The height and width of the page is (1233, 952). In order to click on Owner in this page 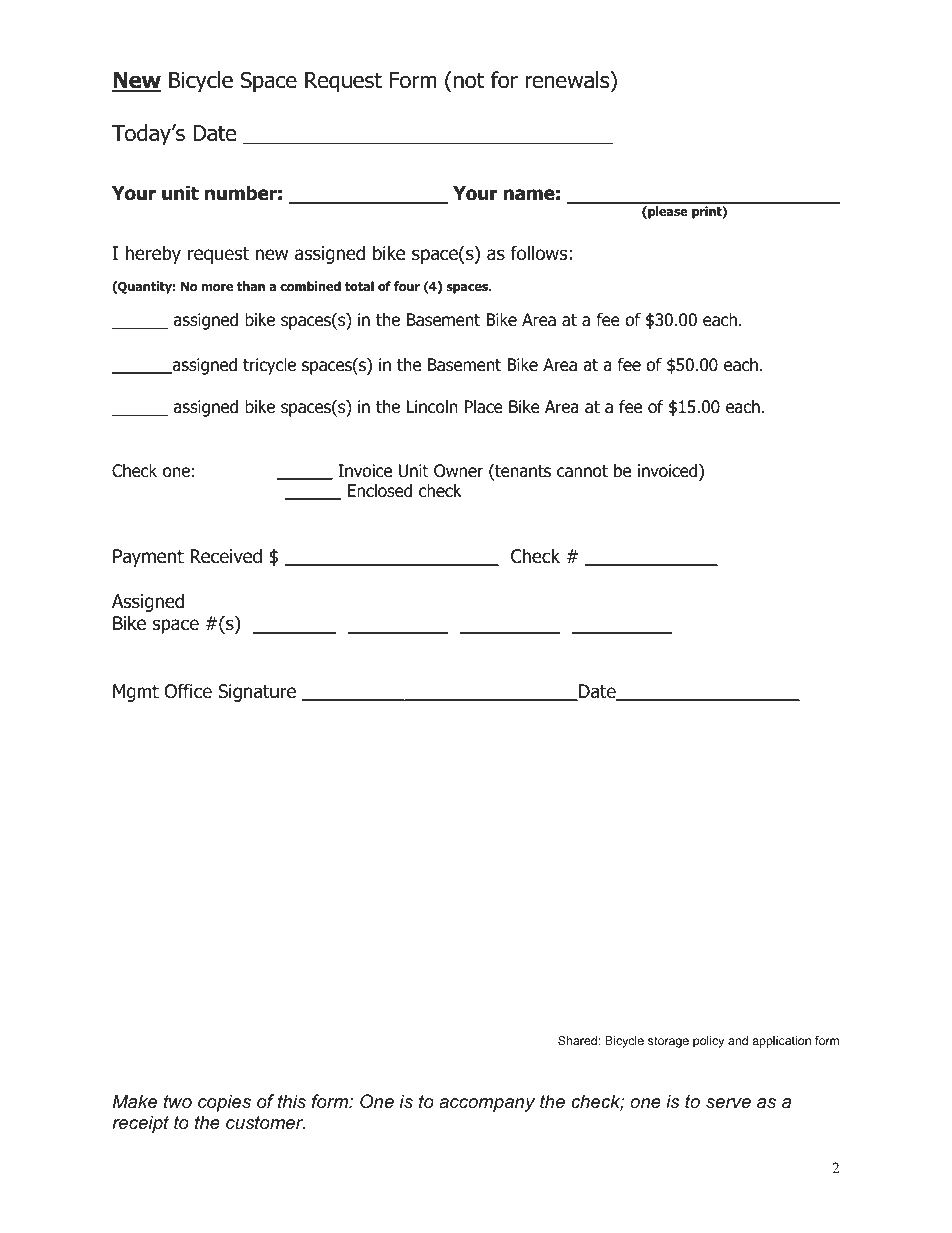, I will do `click(458, 471)`.
